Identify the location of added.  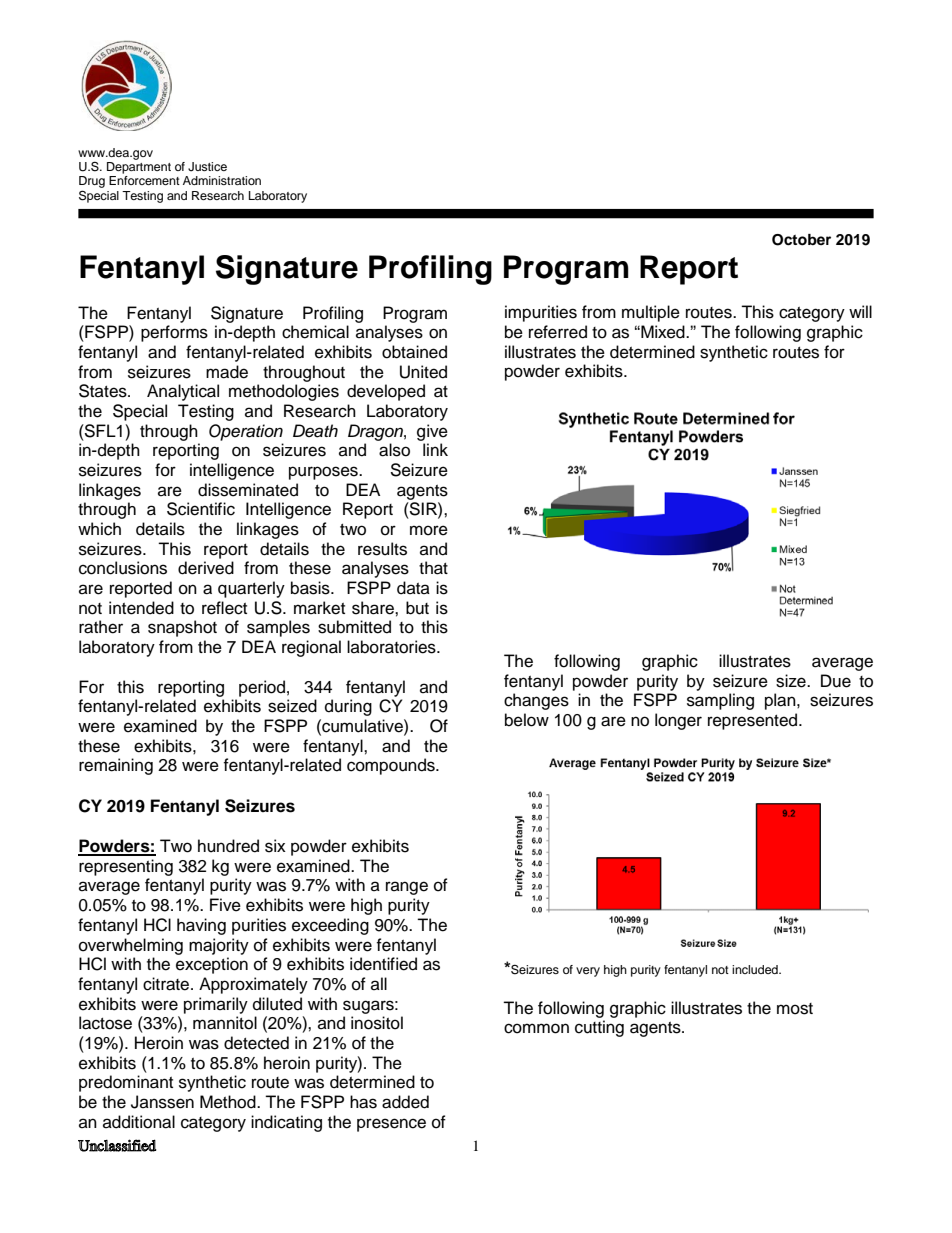
(405, 1102).
